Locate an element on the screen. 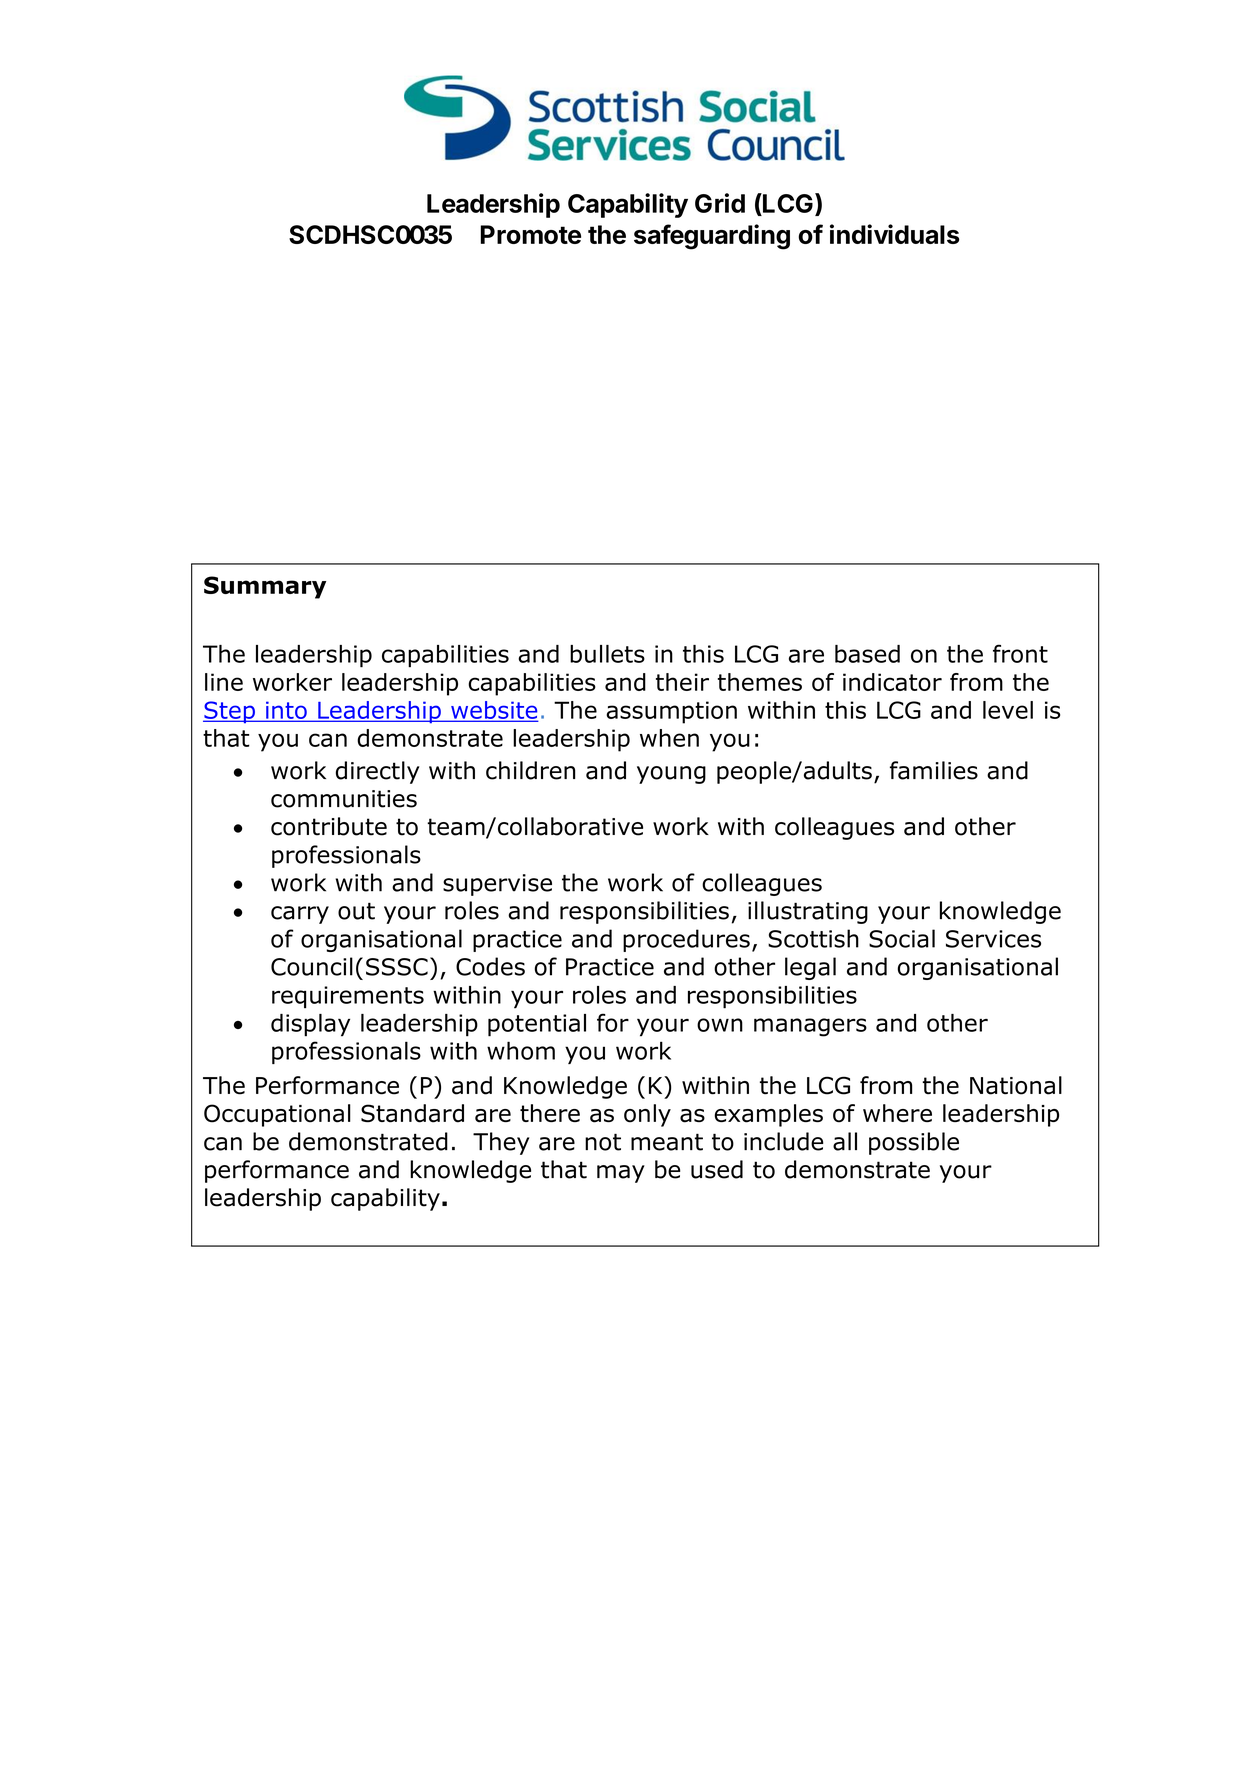 The height and width of the screenshot is (1767, 1249). safeguarding is located at coordinates (712, 237).
